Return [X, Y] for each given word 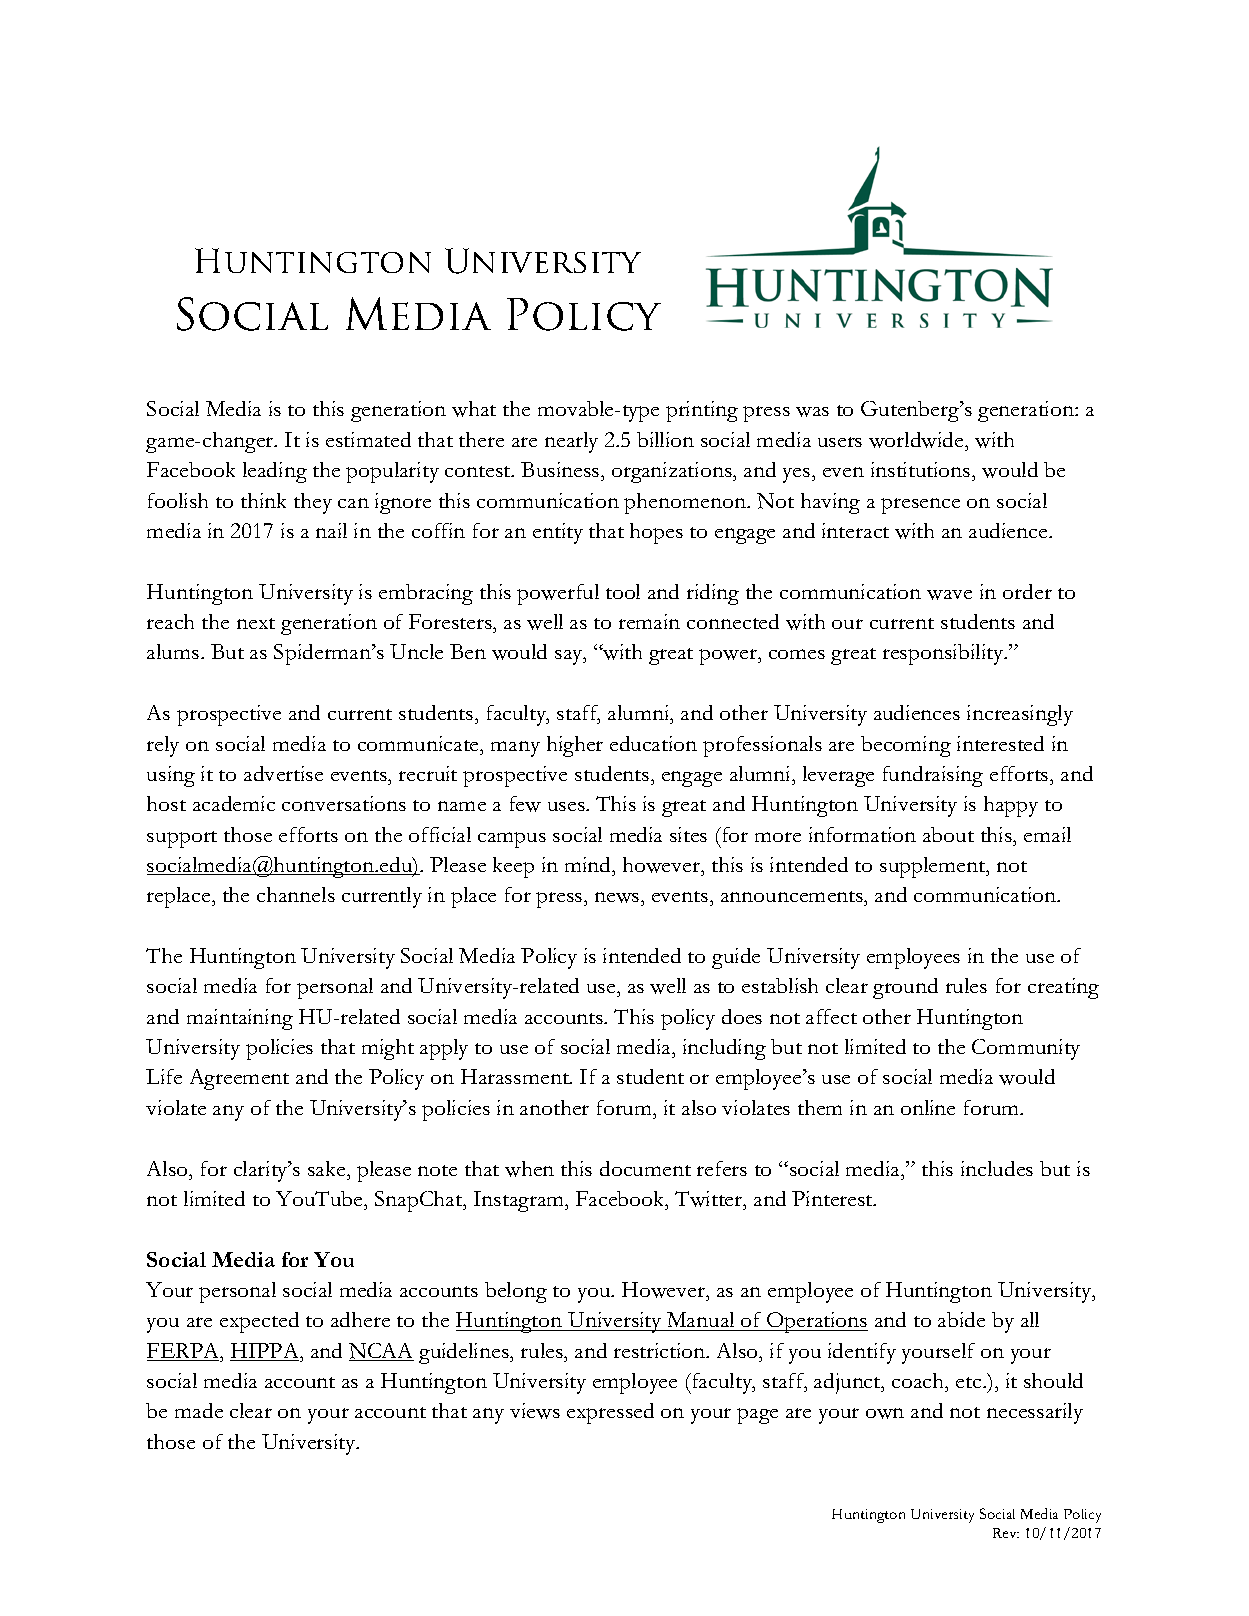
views [535, 1411]
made [199, 1410]
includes [997, 1168]
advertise [283, 773]
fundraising [933, 776]
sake [328, 1168]
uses [567, 806]
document [645, 1168]
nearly [571, 442]
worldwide [917, 440]
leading [275, 472]
